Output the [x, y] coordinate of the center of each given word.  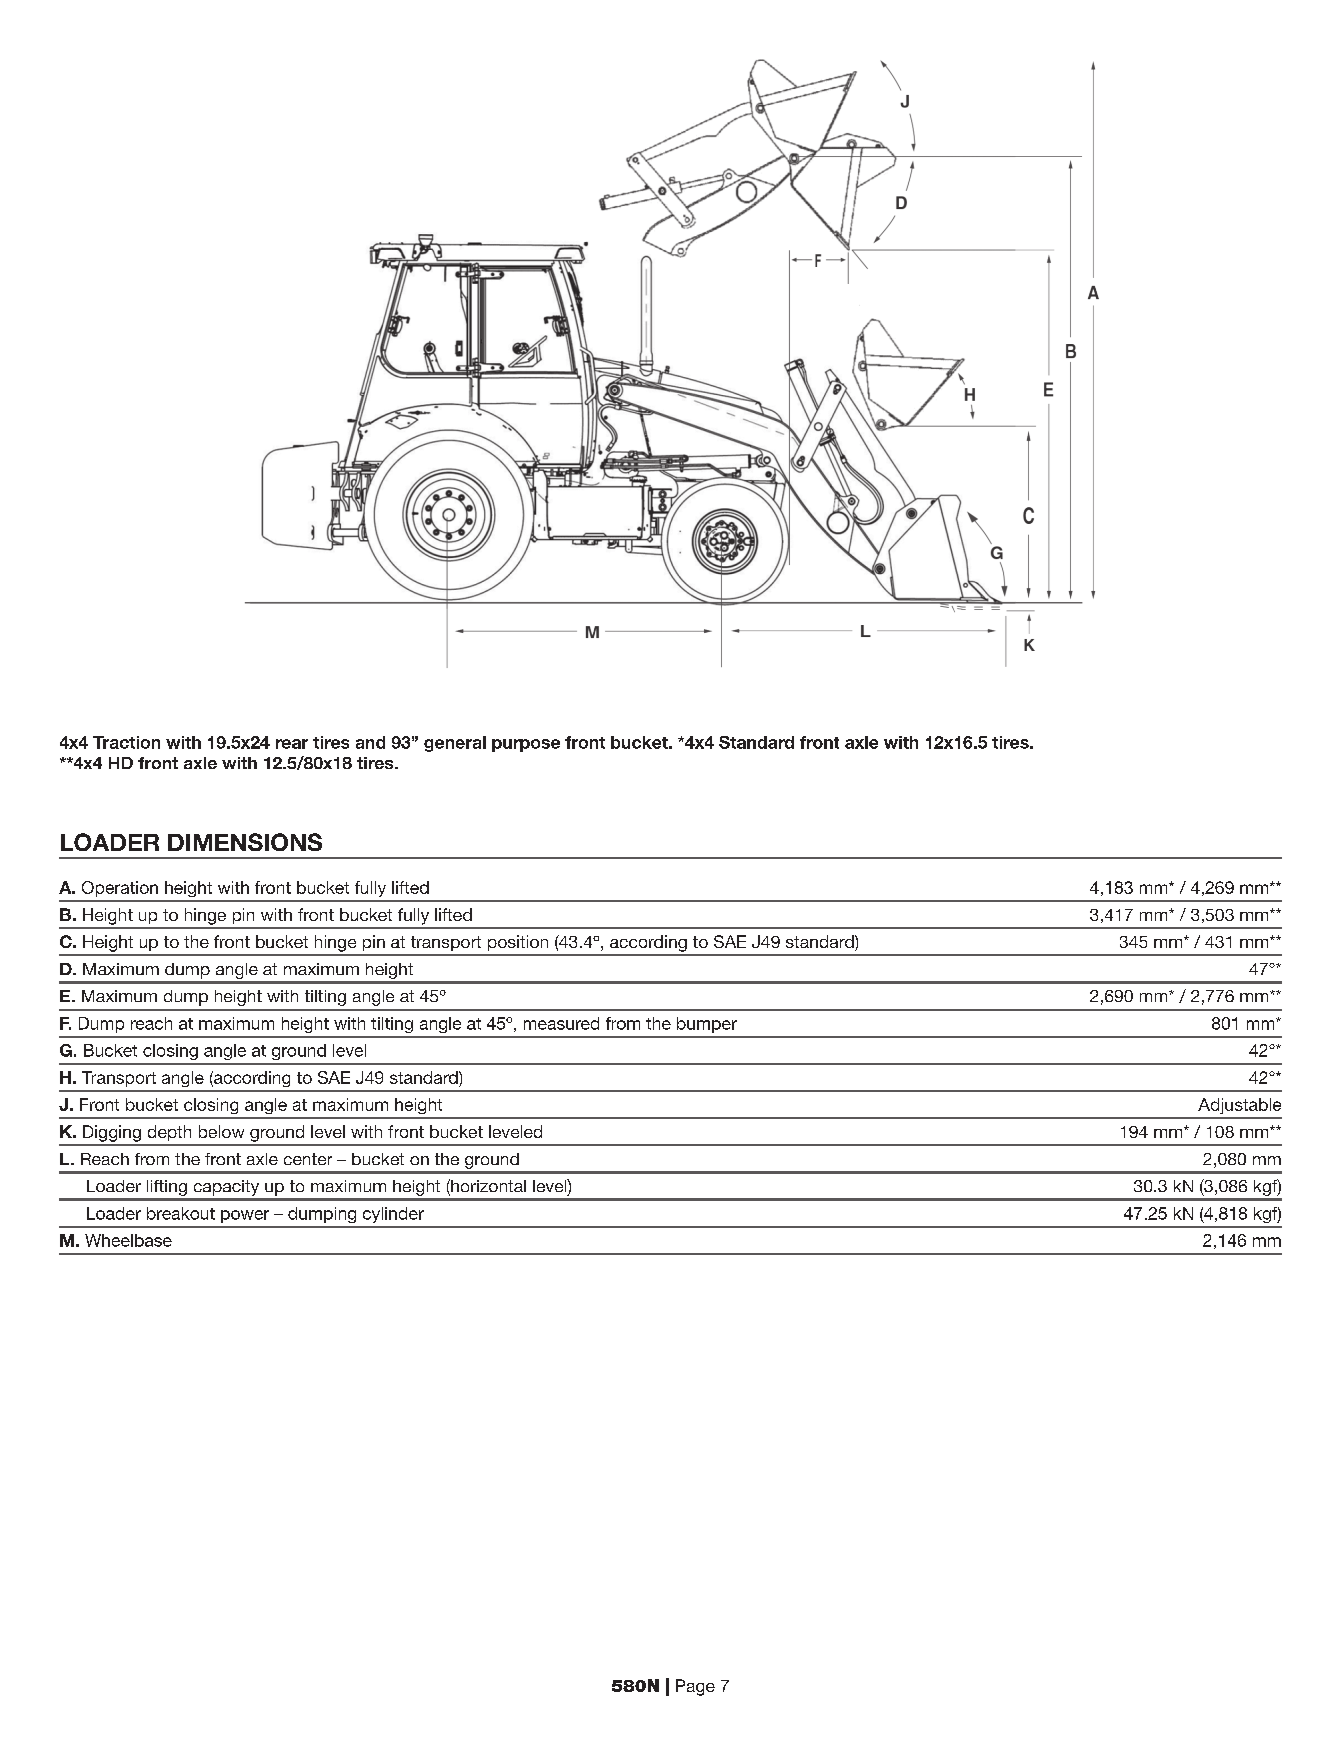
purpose [526, 745]
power [245, 1216]
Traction [126, 742]
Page [695, 1687]
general [455, 744]
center [308, 1159]
